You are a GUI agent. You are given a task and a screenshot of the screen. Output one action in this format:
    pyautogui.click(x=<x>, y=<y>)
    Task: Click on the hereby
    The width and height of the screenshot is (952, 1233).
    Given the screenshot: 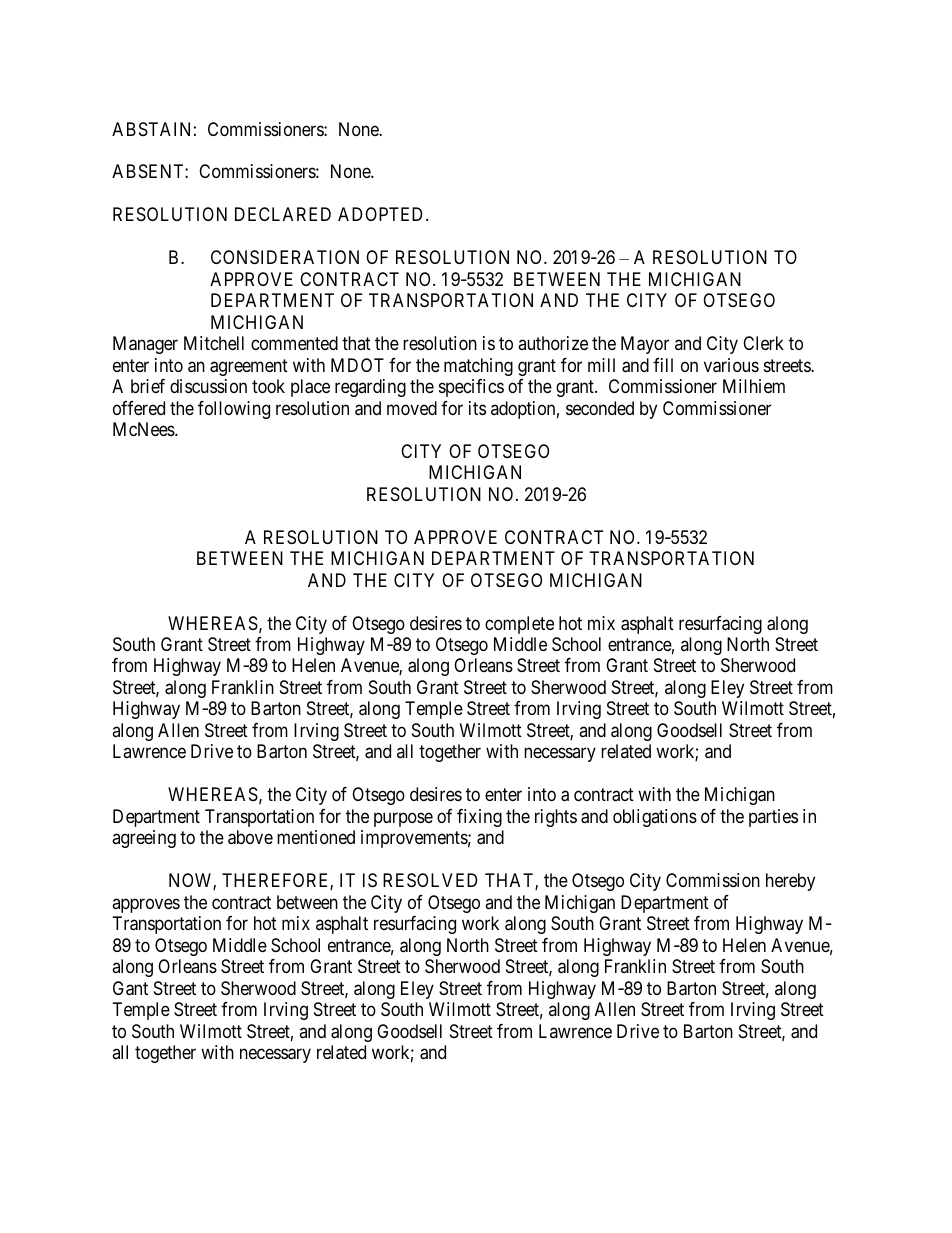 What is the action you would take?
    pyautogui.click(x=790, y=882)
